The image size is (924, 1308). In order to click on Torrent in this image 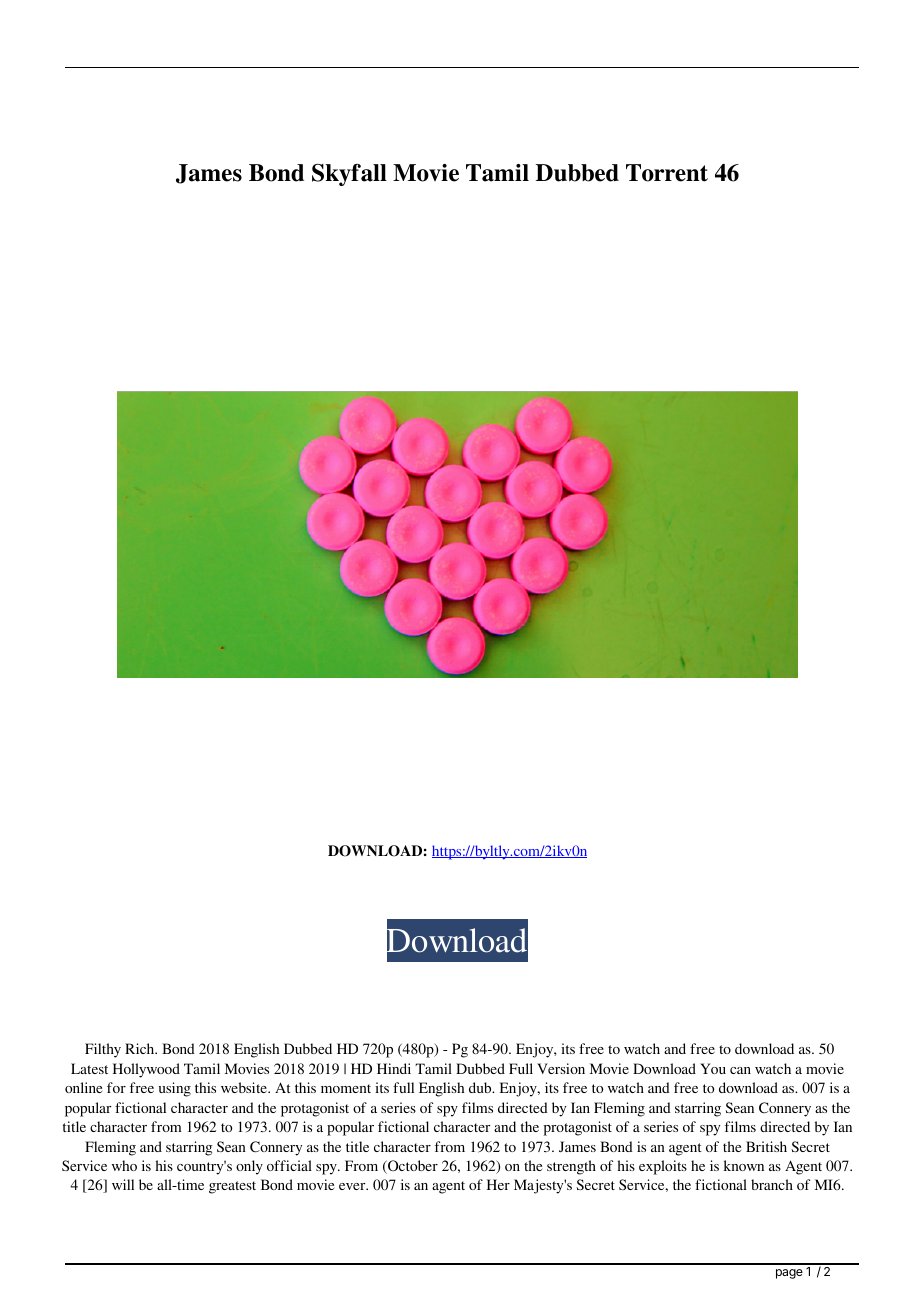, I will do `click(667, 173)`.
